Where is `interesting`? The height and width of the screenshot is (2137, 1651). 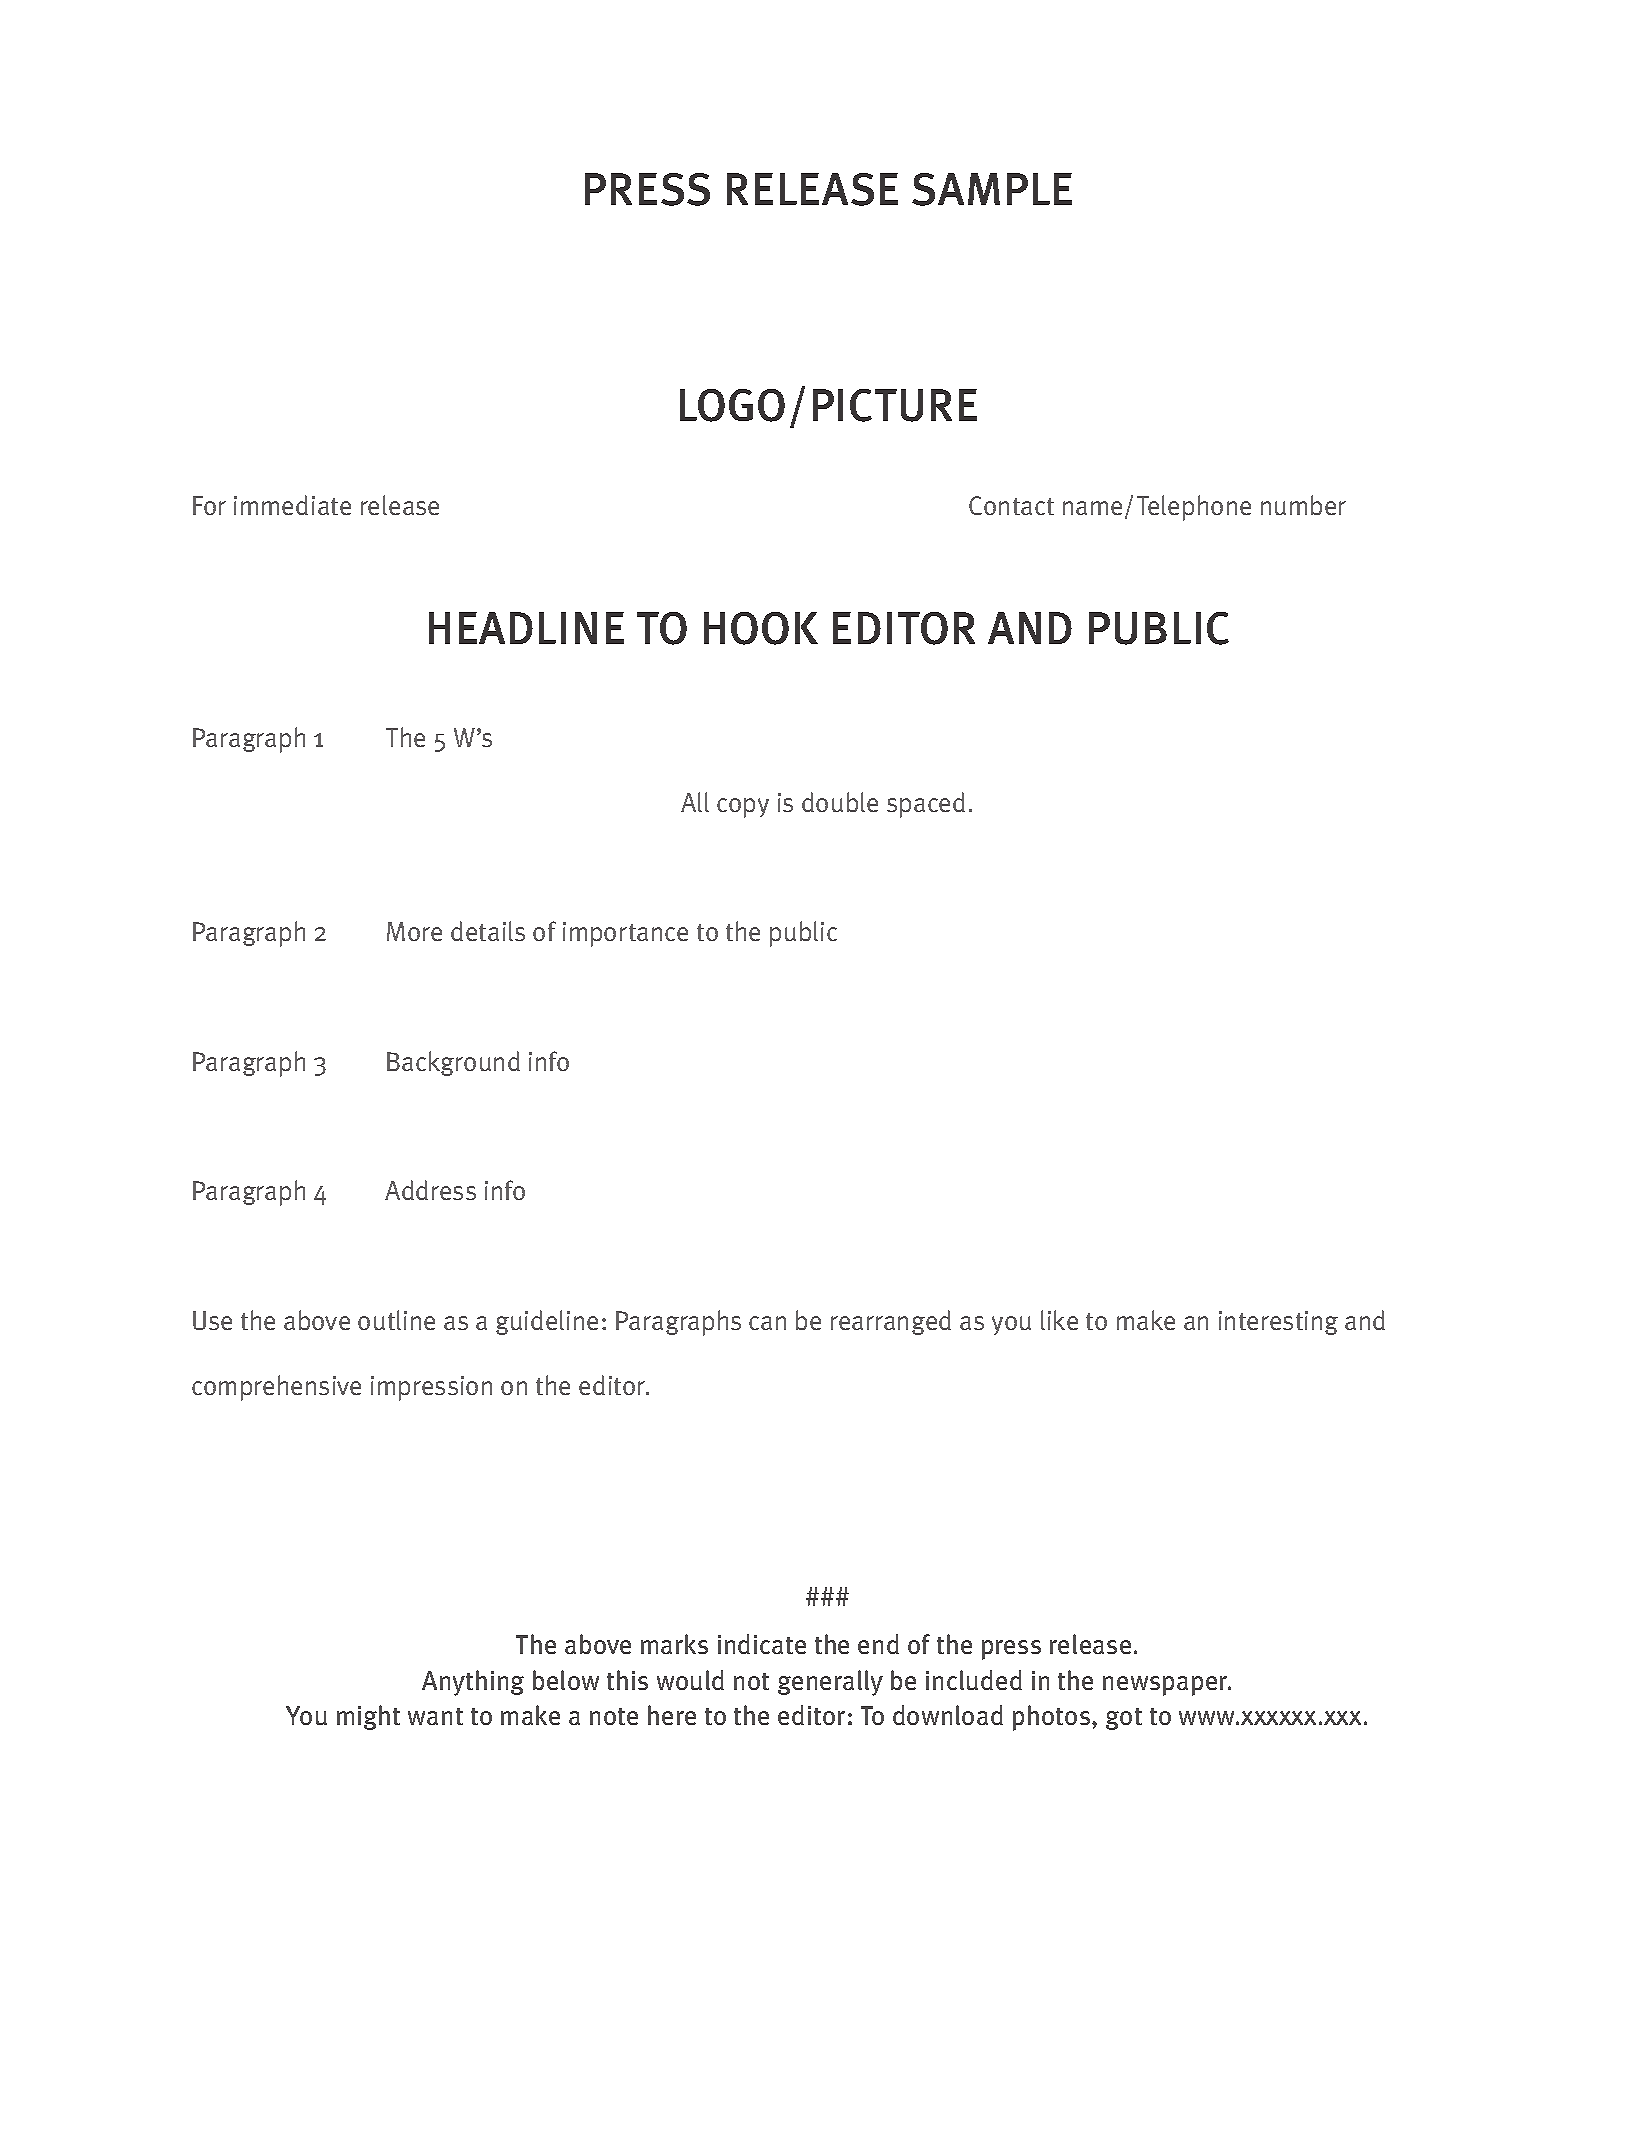
interesting is located at coordinates (1278, 1323).
